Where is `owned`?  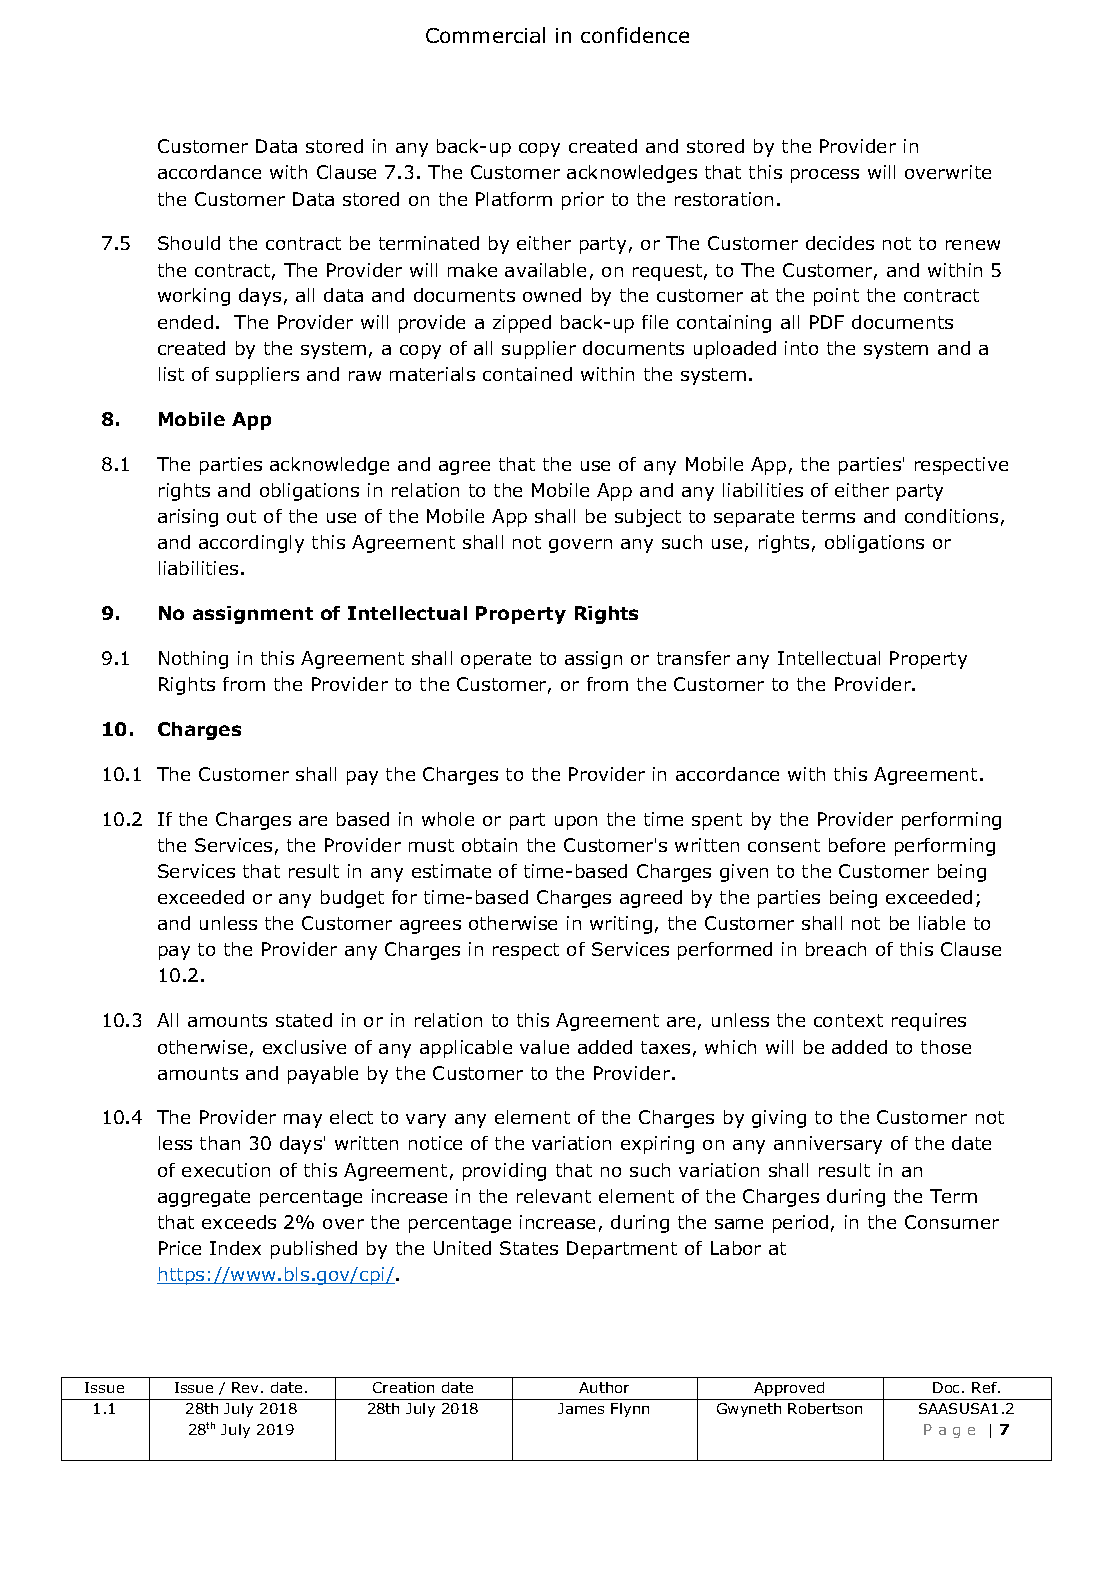
owned is located at coordinates (552, 295).
